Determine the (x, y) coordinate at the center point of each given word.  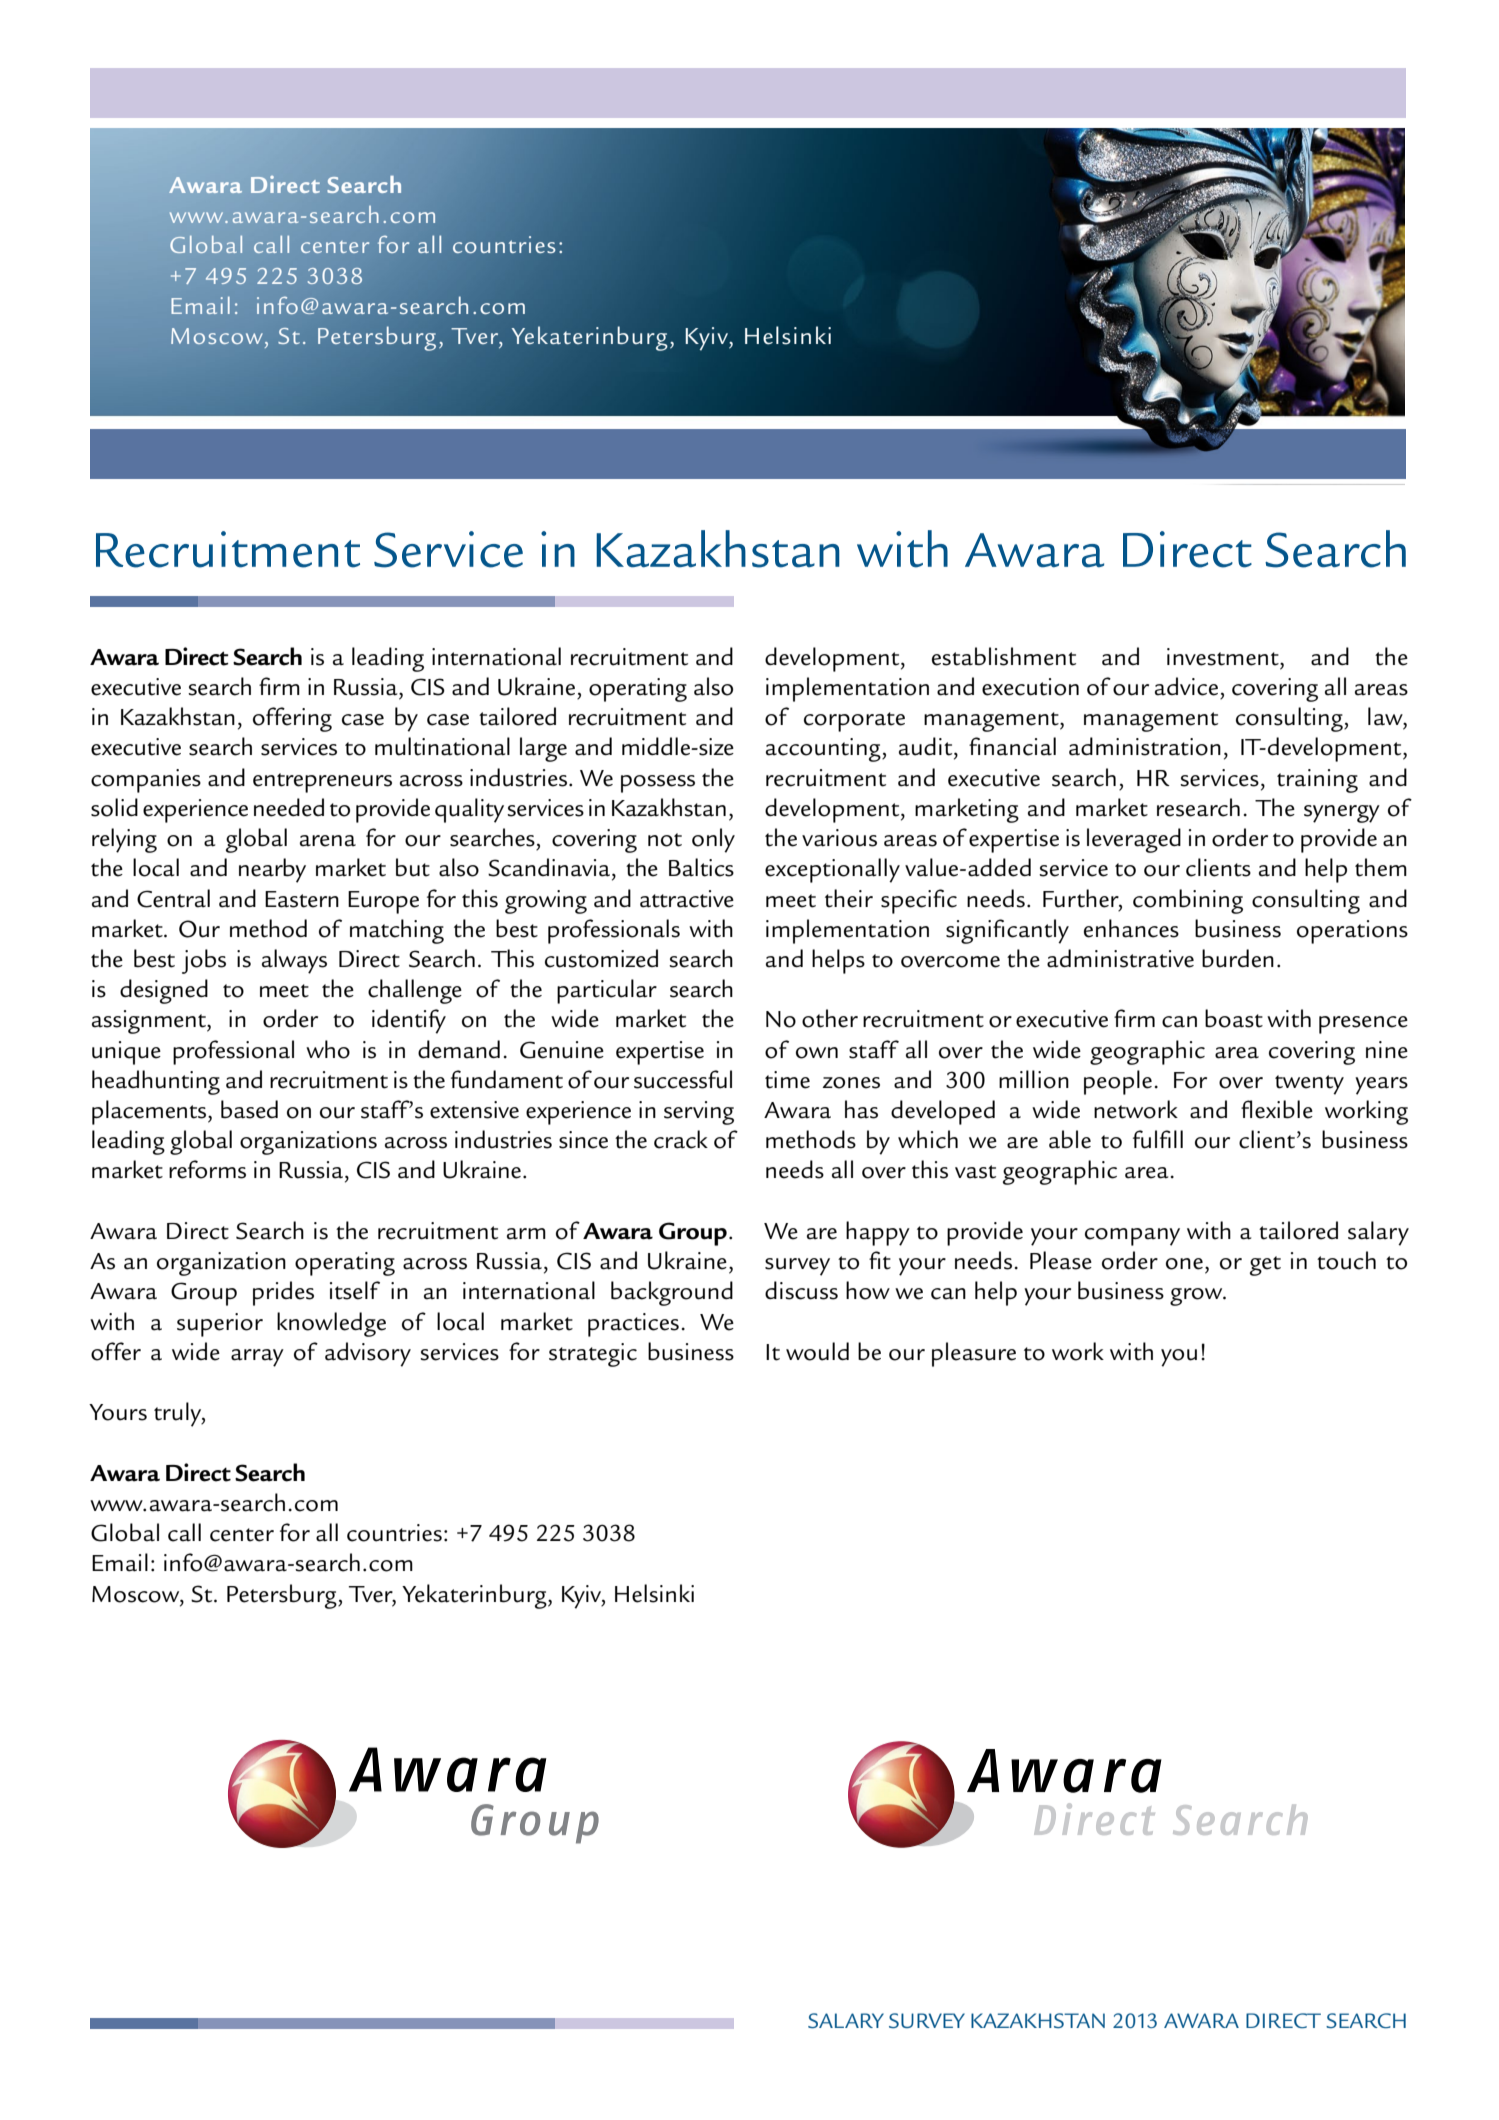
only (713, 840)
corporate (854, 722)
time (787, 1080)
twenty (1309, 1085)
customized (601, 958)
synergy (1342, 814)
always (294, 961)
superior (220, 1325)
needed (289, 807)
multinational (442, 746)
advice (1186, 686)
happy (878, 1233)
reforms (207, 1169)
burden (1238, 958)
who (328, 1049)
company (1132, 1237)
